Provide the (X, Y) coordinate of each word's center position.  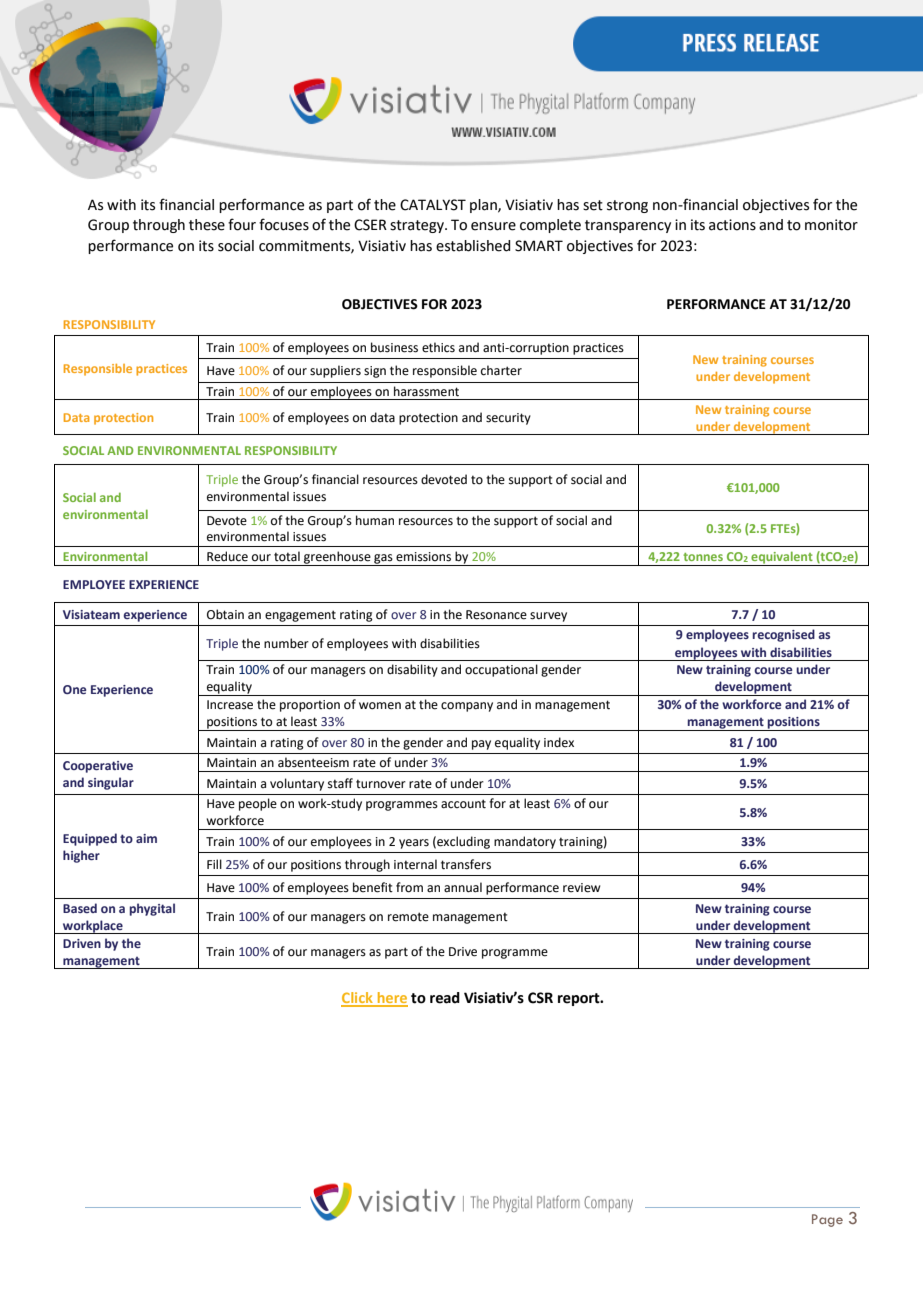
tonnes (703, 557)
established (473, 246)
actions (732, 225)
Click (358, 999)
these (207, 225)
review (581, 888)
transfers (466, 864)
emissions (423, 557)
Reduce (227, 556)
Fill (214, 864)
